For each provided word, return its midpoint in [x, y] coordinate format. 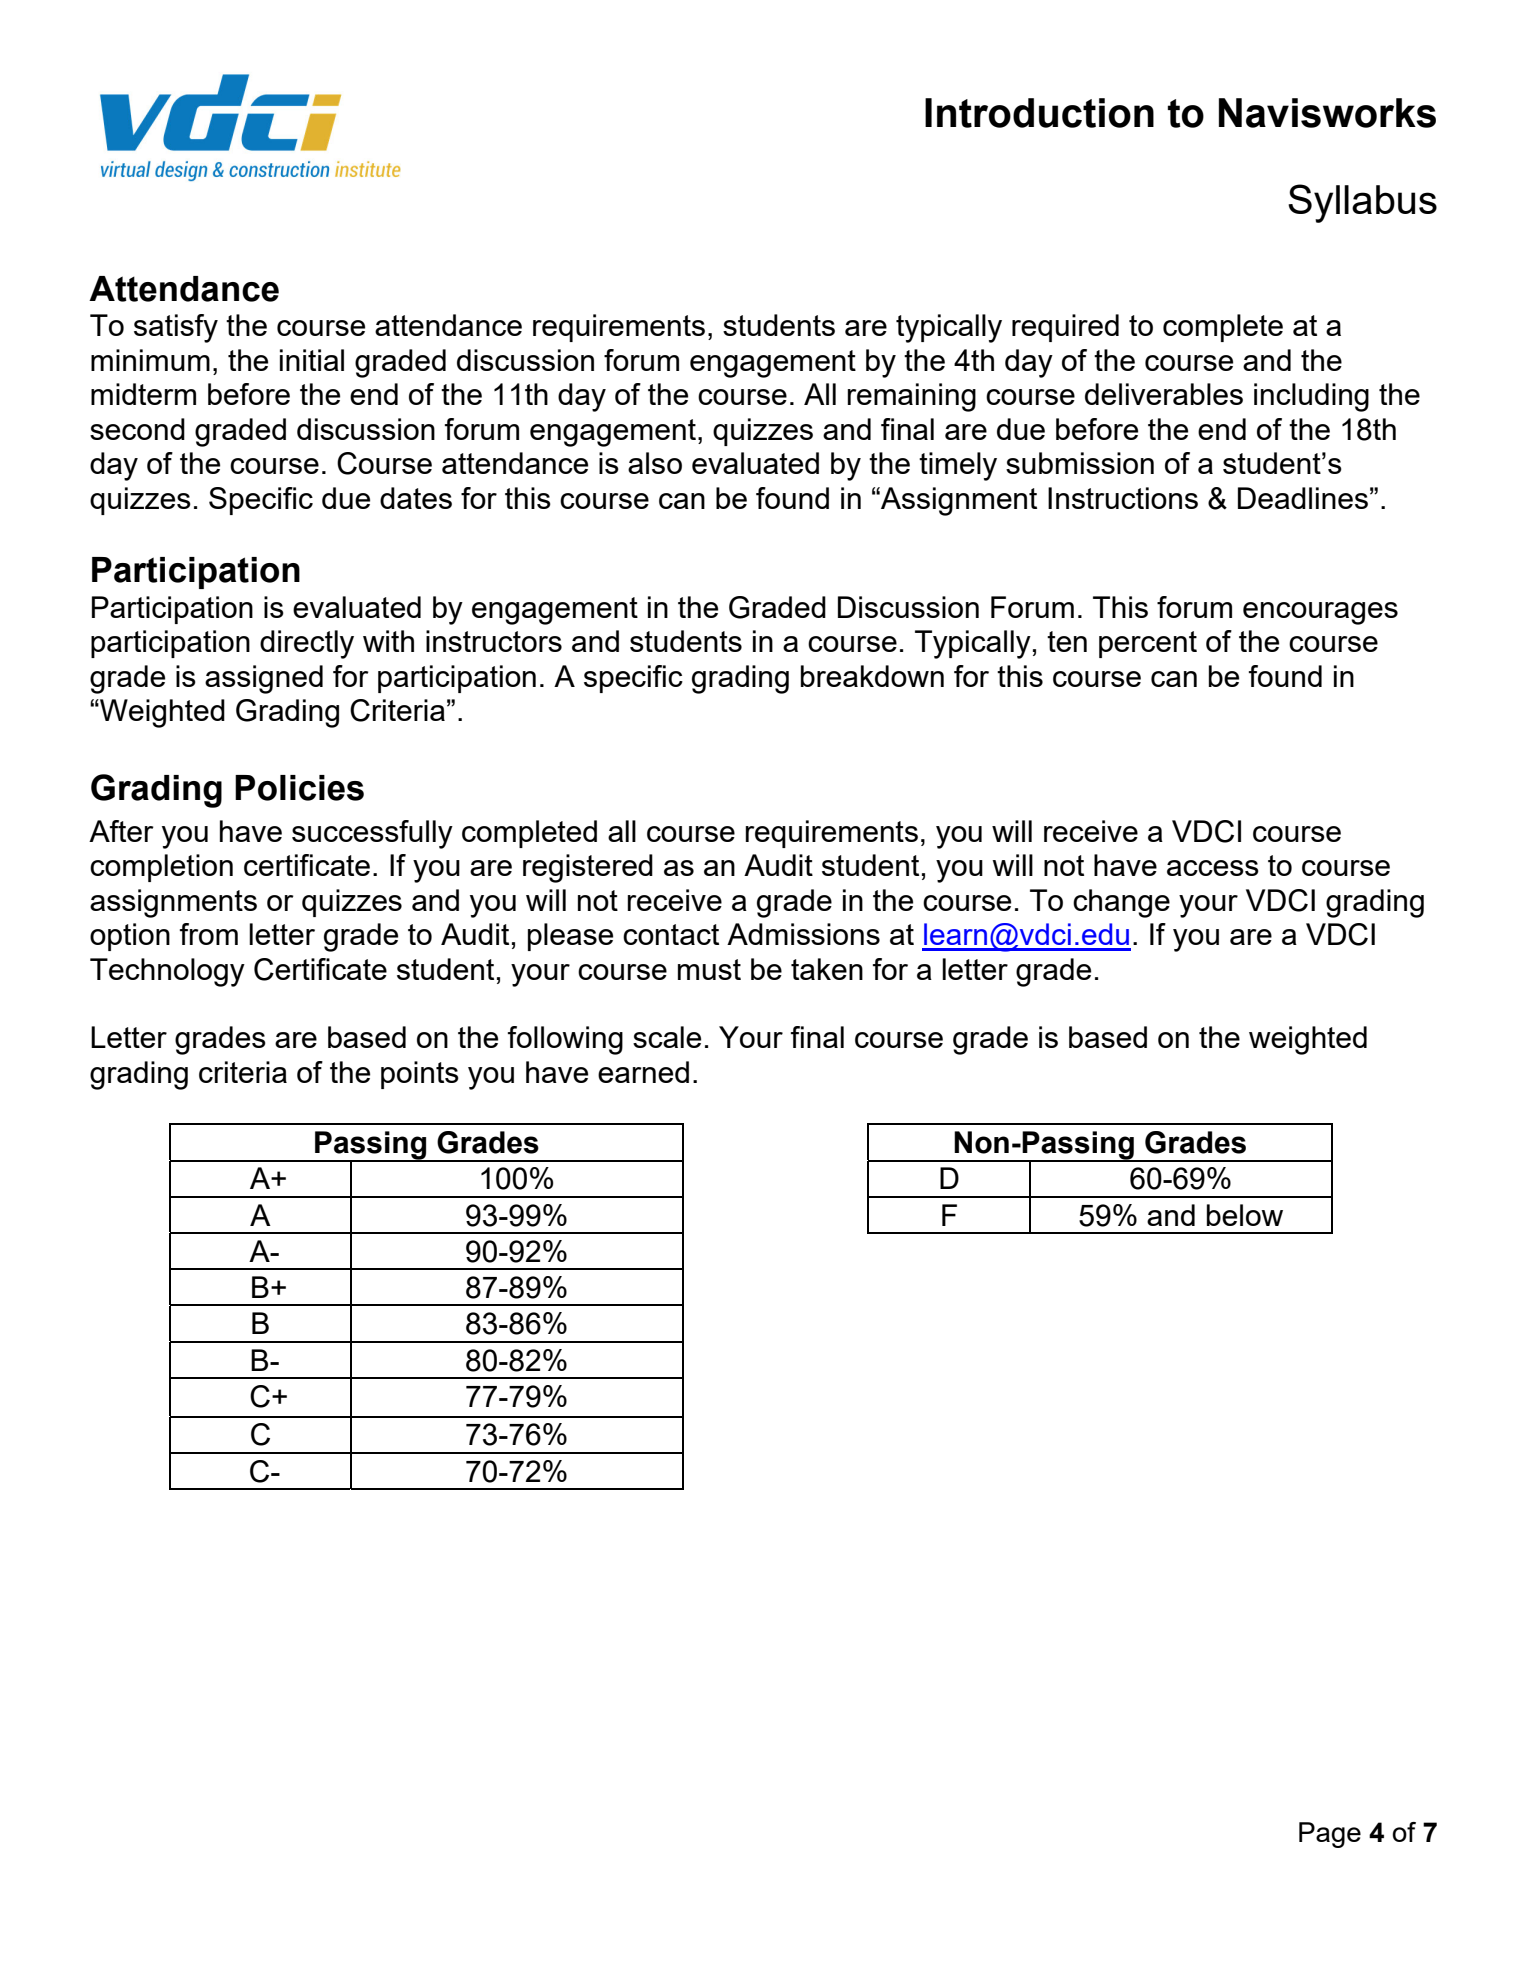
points [420, 1075]
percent [1148, 644]
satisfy [176, 328]
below [1245, 1215]
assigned [264, 679]
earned [643, 1072]
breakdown [872, 676]
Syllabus [1362, 203]
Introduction [1039, 113]
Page [1330, 1835]
